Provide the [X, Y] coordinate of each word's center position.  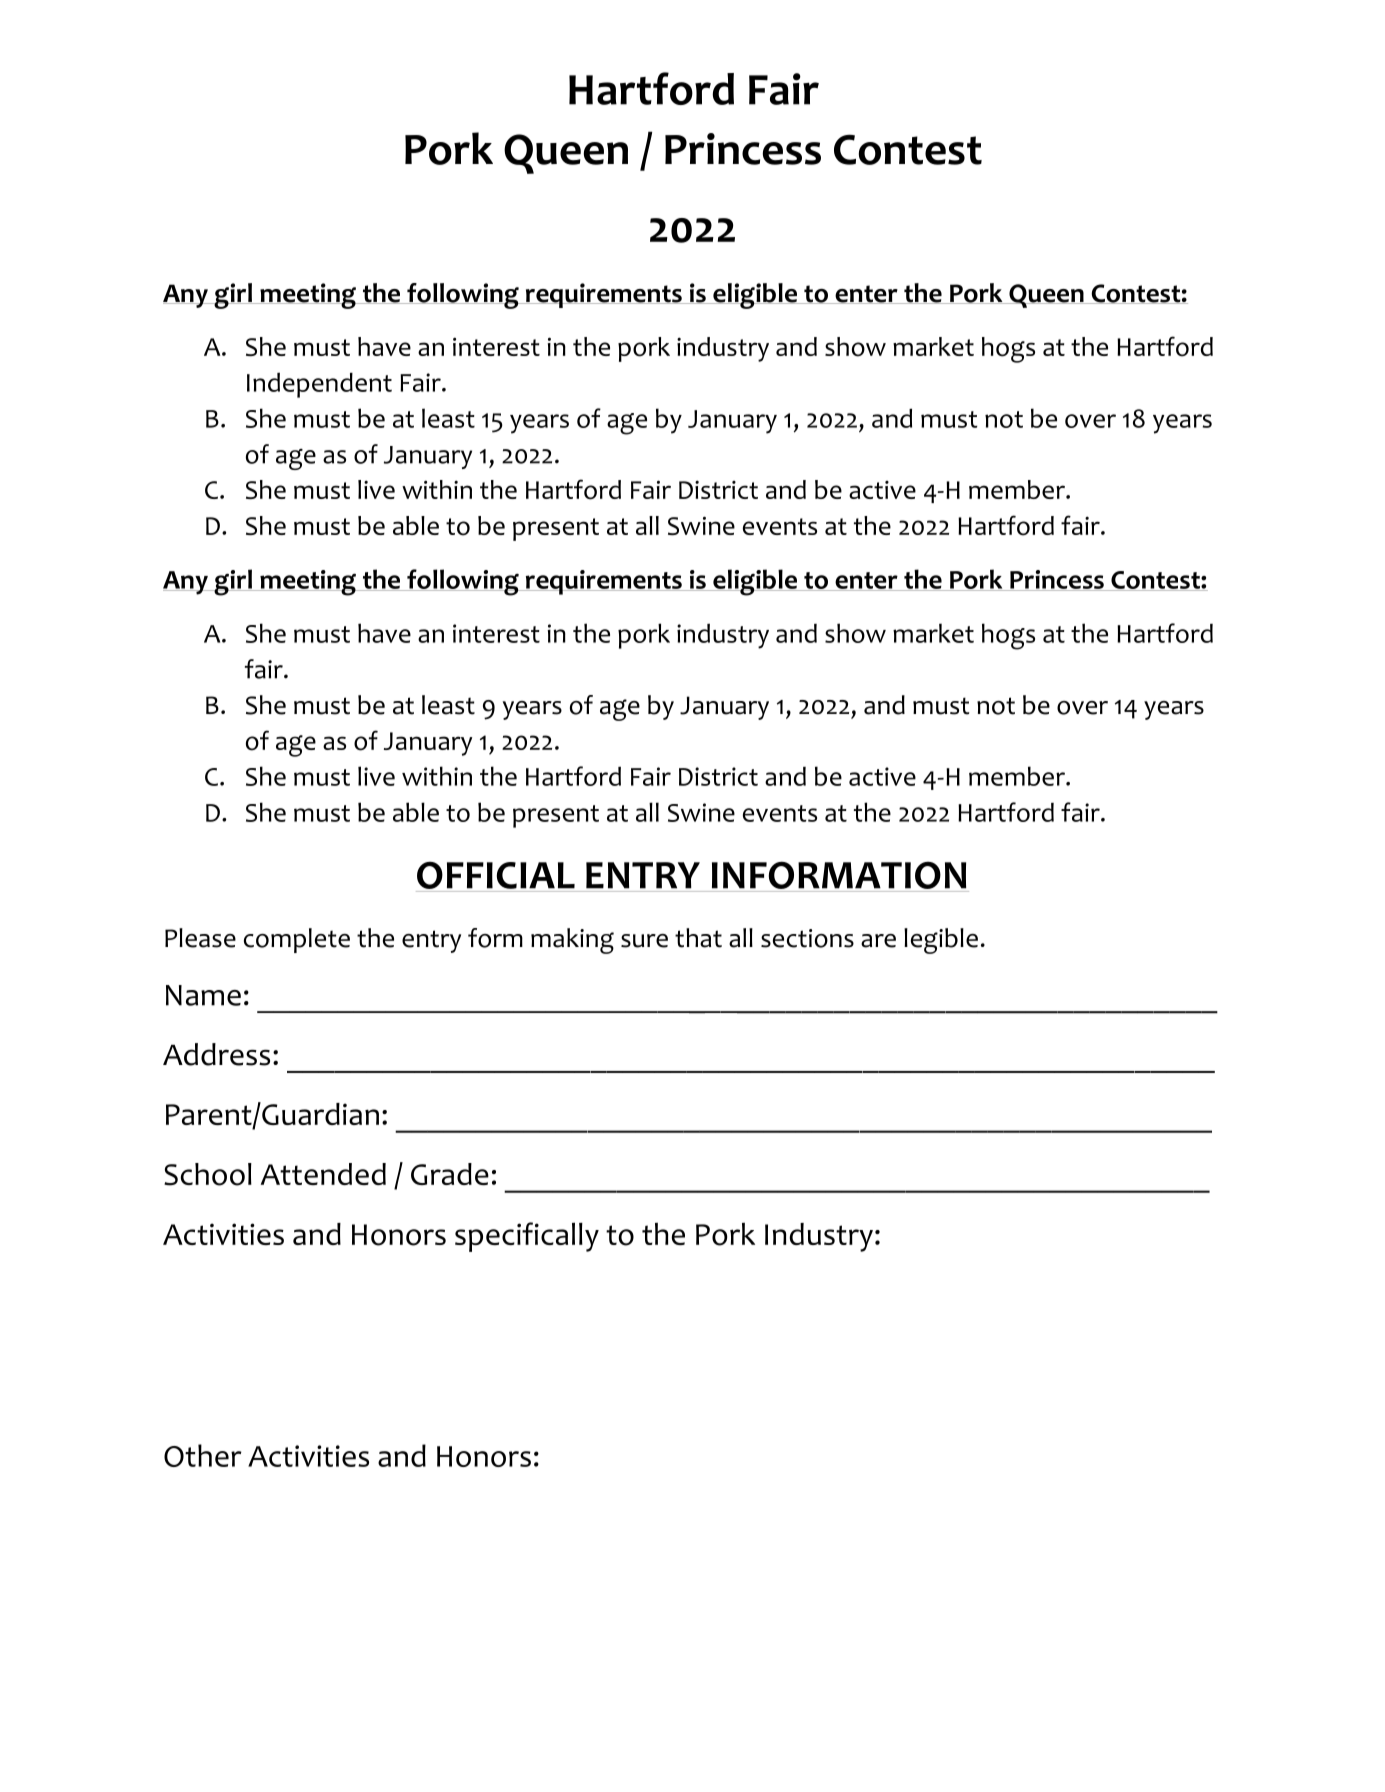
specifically [527, 1237]
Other [203, 1455]
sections [807, 938]
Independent [319, 385]
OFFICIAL [496, 875]
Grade [450, 1174]
